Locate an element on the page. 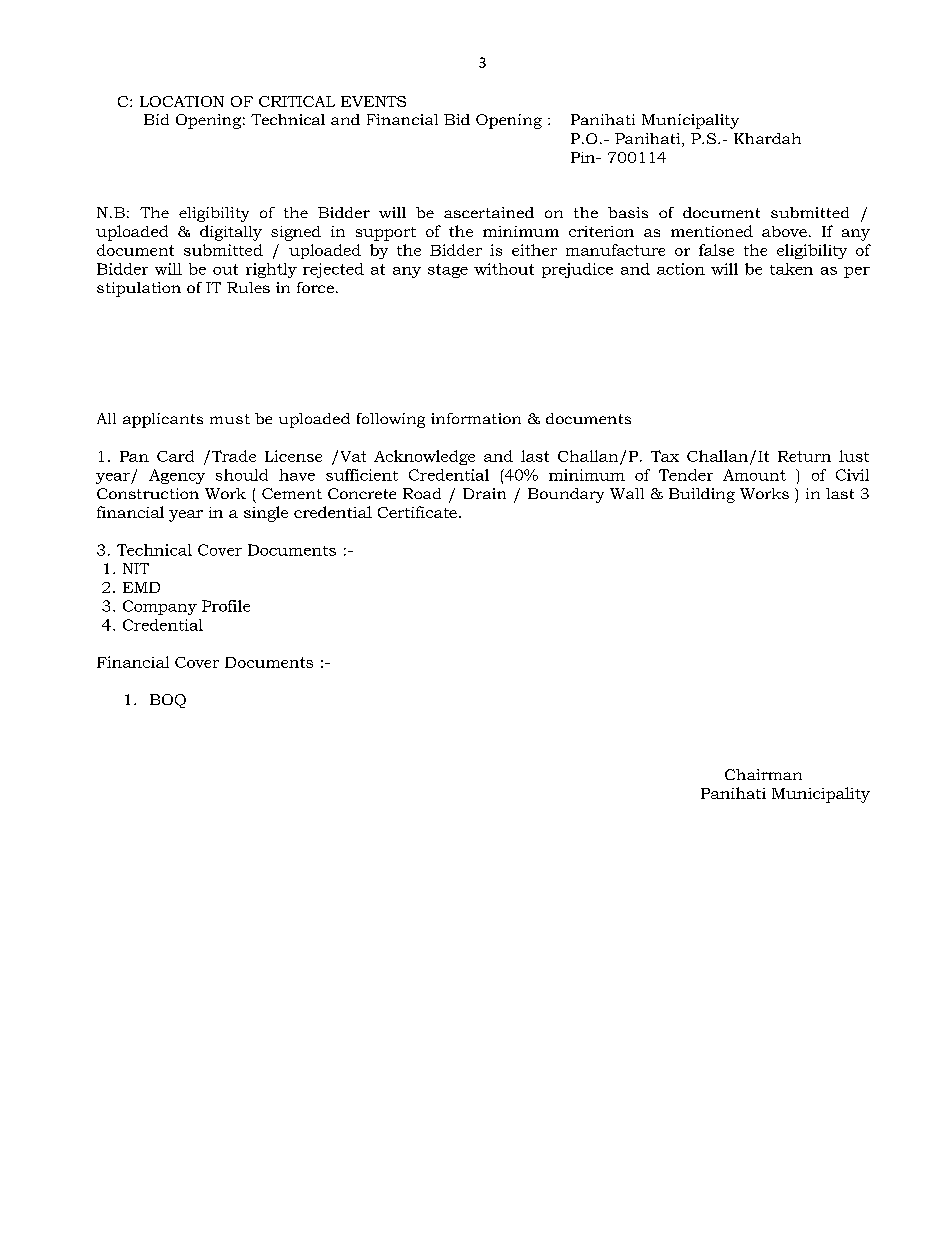 Image resolution: width=952 pixels, height=1233 pixels. Building is located at coordinates (702, 495).
